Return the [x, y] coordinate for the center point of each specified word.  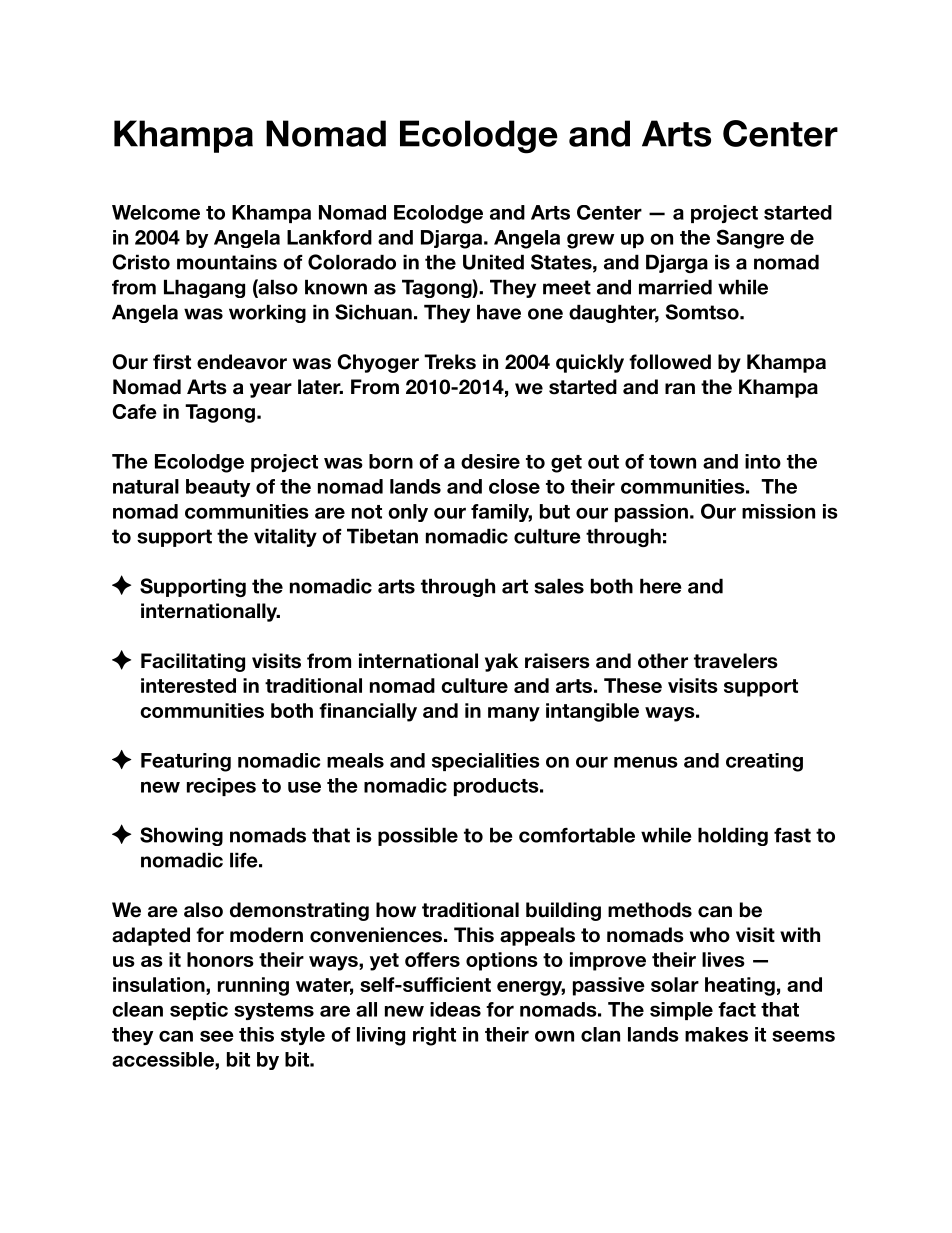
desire [490, 461]
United [493, 262]
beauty [218, 488]
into [763, 461]
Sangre [750, 239]
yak [501, 662]
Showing [181, 836]
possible [418, 836]
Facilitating [193, 662]
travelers [736, 661]
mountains [227, 262]
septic [199, 1011]
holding [733, 836]
